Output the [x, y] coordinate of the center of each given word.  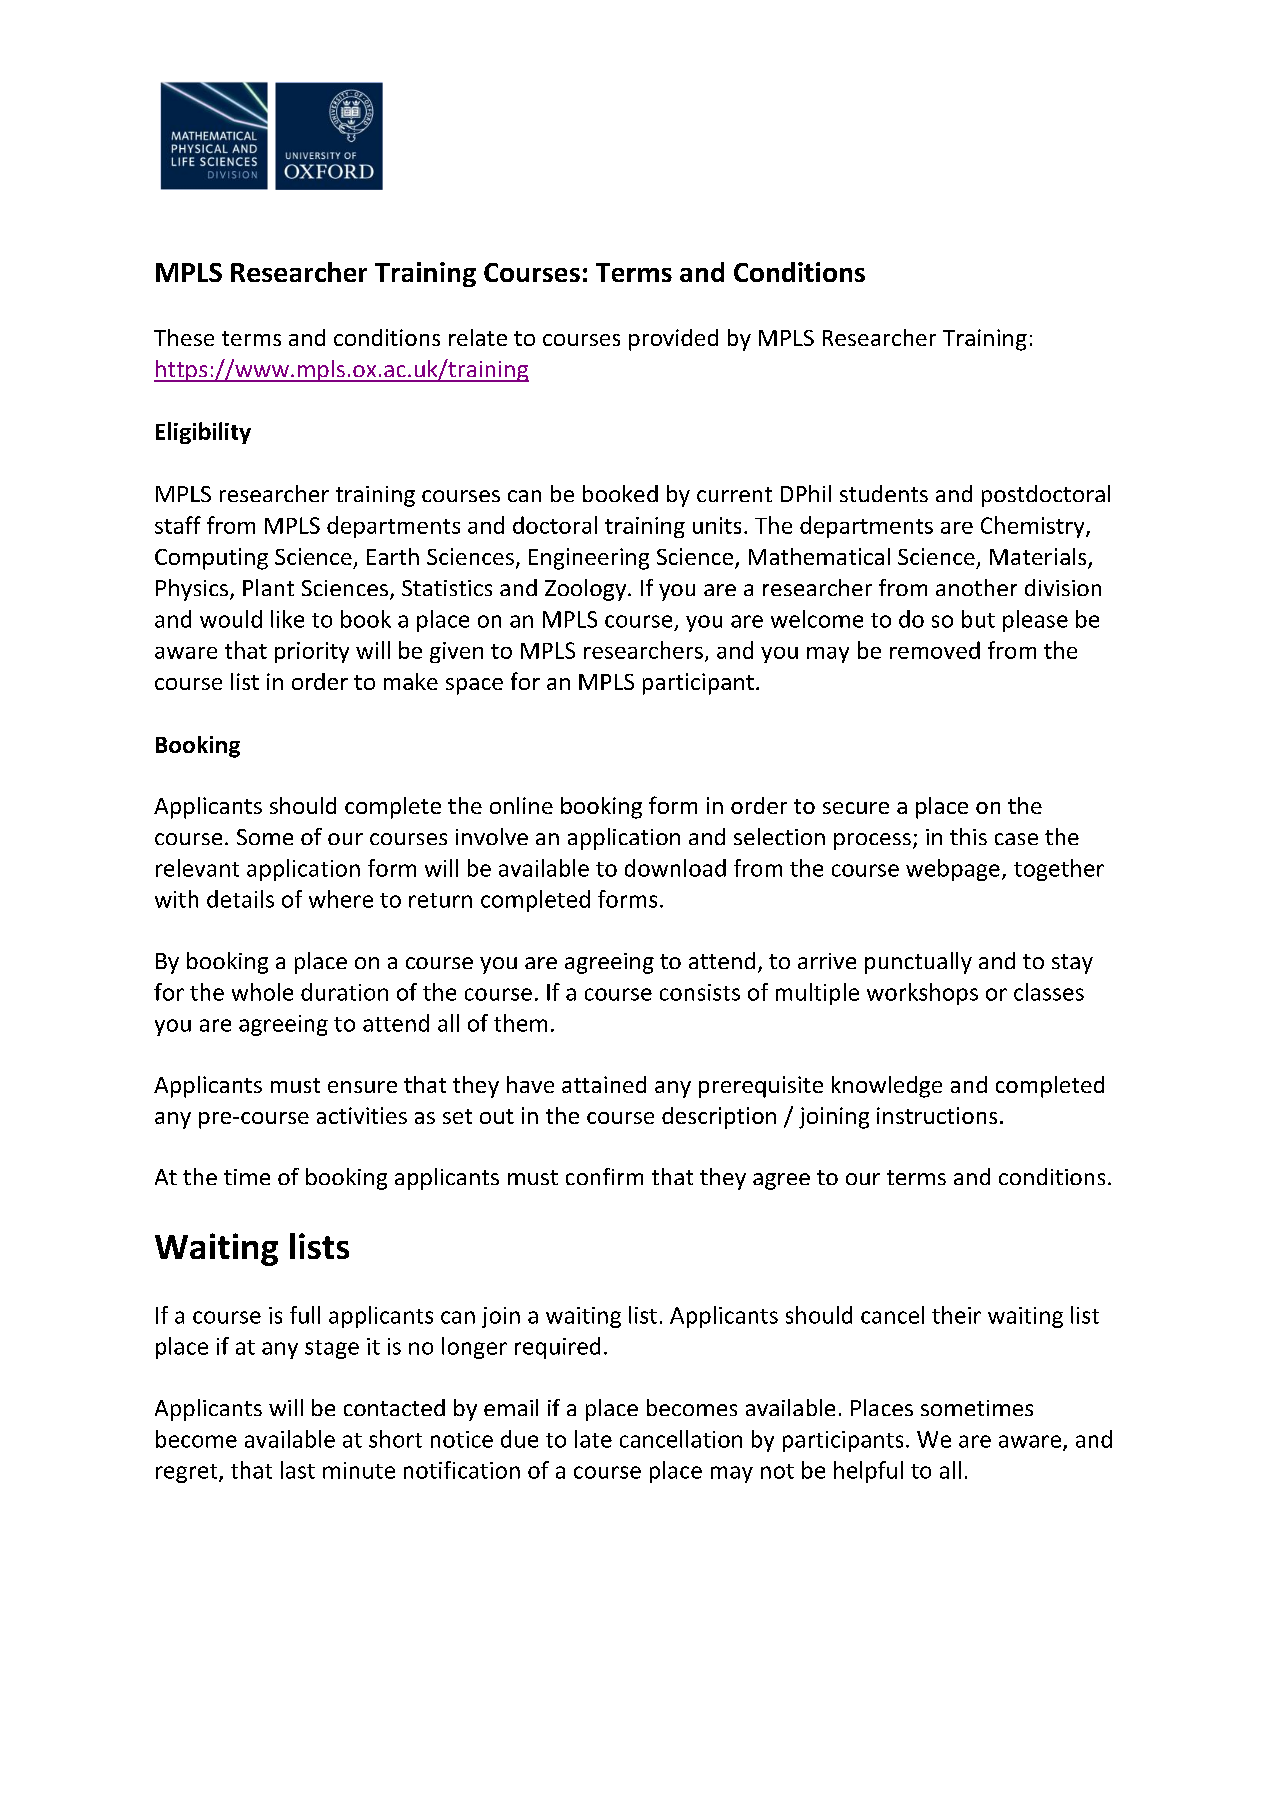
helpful [868, 1472]
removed [935, 650]
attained [604, 1084]
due [519, 1439]
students [884, 493]
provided [673, 340]
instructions [937, 1115]
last [298, 1470]
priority [312, 652]
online [521, 805]
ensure [362, 1087]
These [184, 337]
